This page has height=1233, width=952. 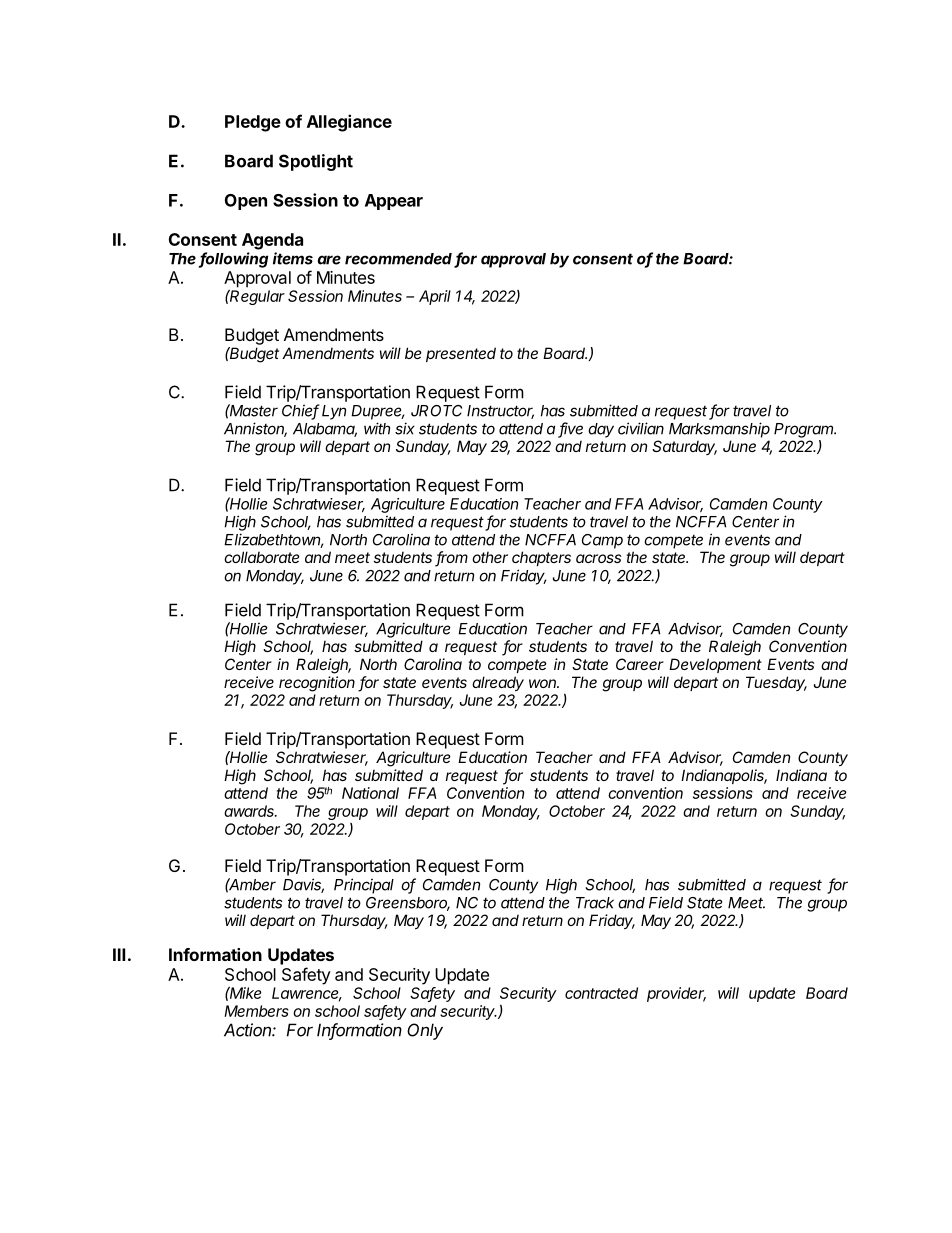 I want to click on Appear, so click(x=394, y=202).
